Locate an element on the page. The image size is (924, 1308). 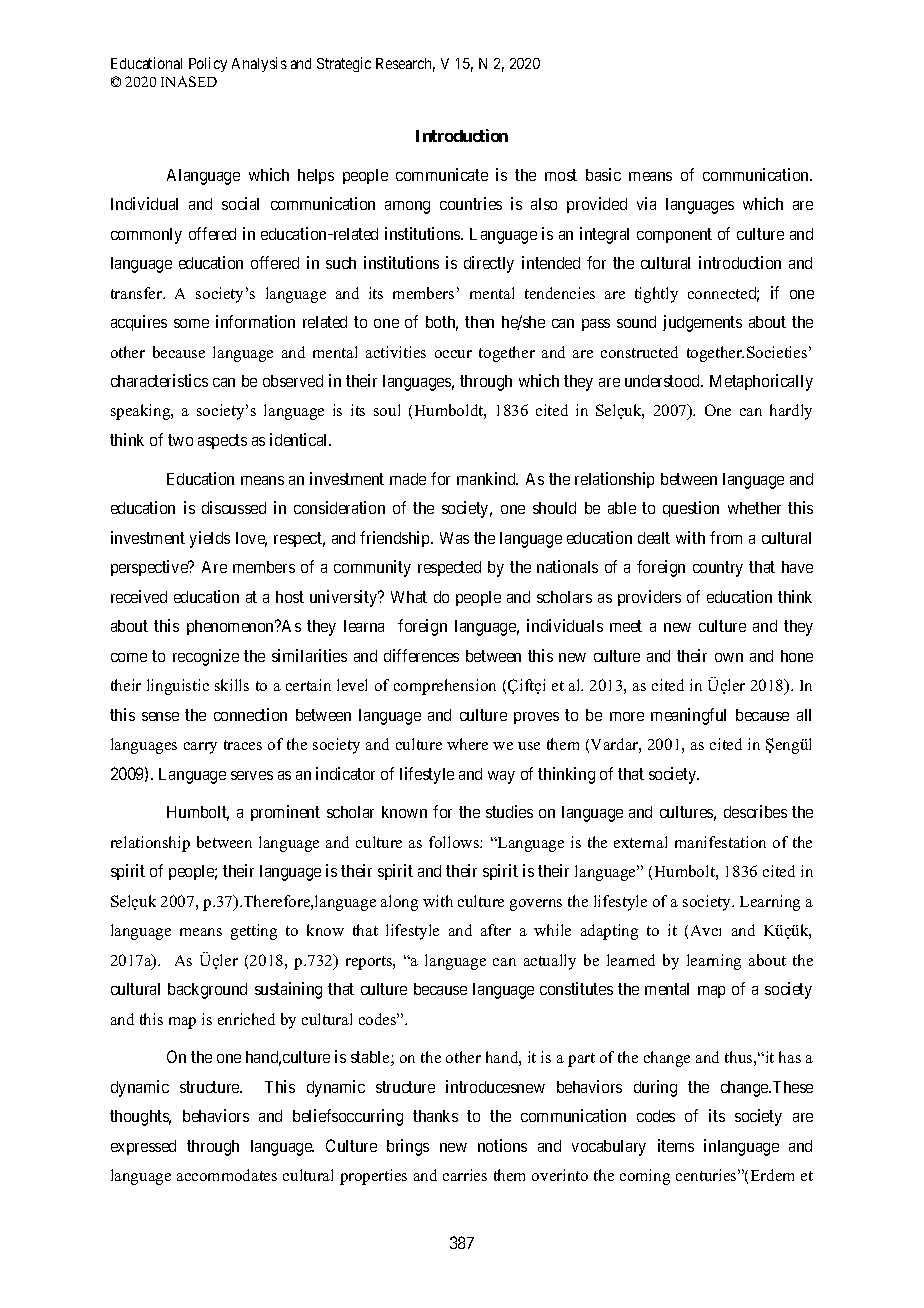
via is located at coordinates (646, 203).
